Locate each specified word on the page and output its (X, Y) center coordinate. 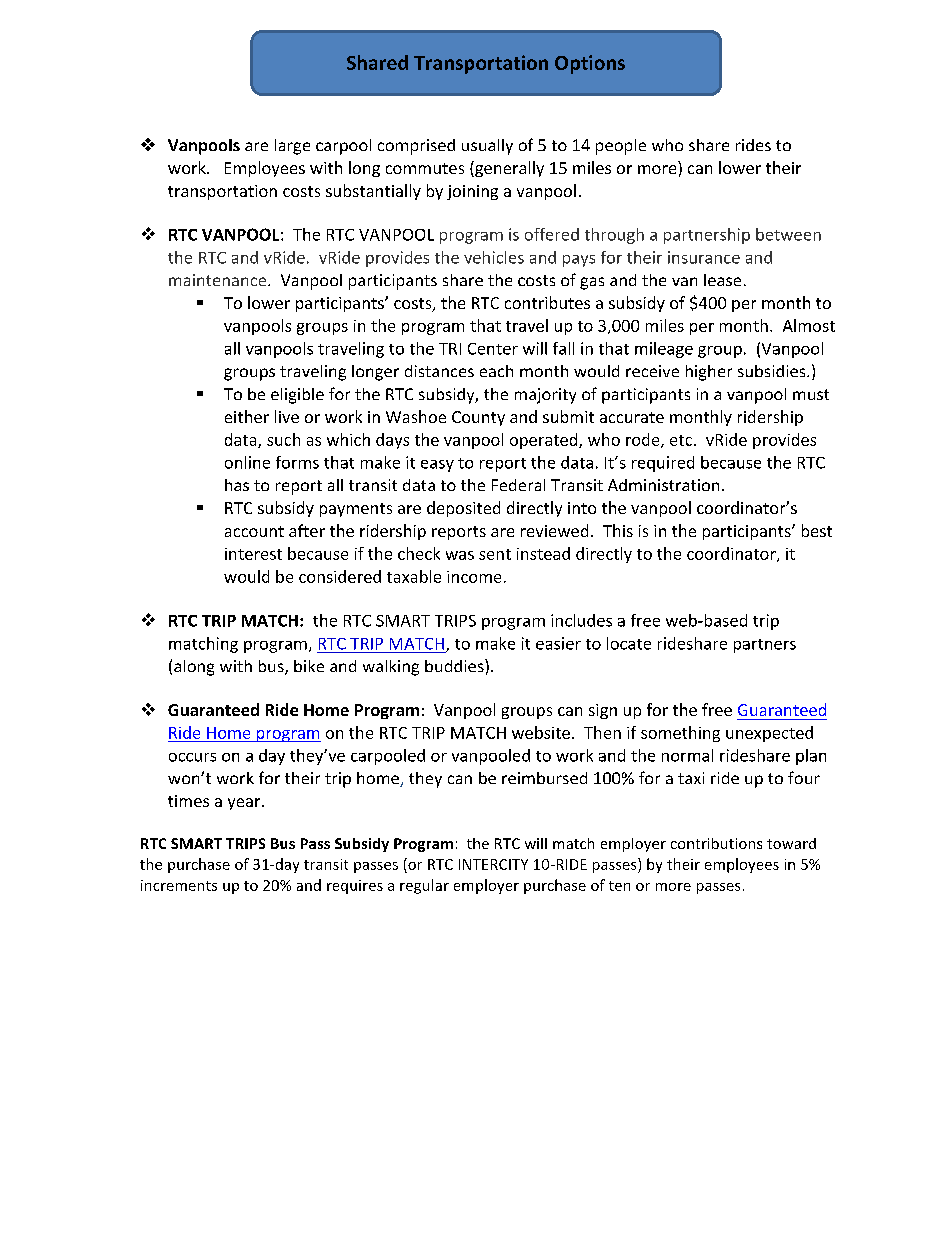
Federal (518, 485)
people (621, 147)
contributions (716, 843)
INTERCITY (493, 864)
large (292, 147)
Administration (663, 485)
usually (487, 147)
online (247, 462)
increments (179, 885)
